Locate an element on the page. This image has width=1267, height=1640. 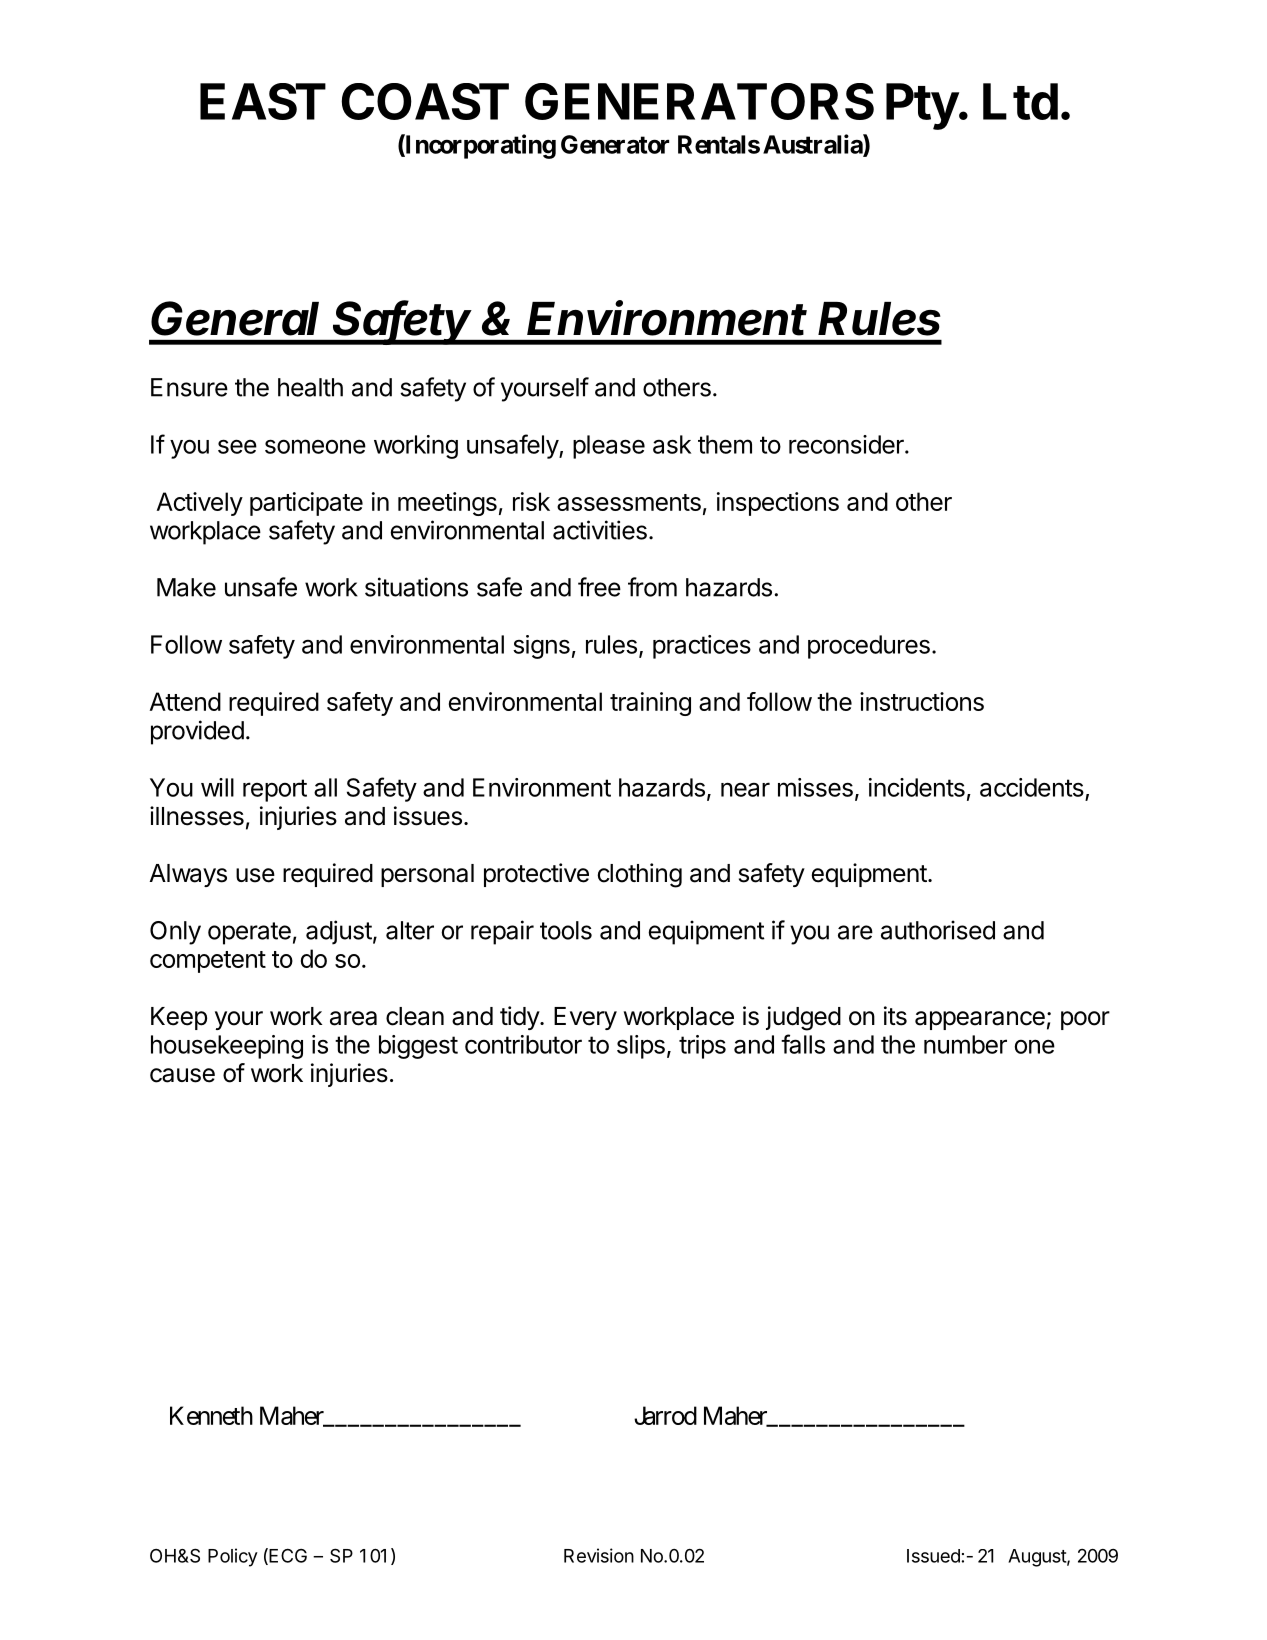
Ltd is located at coordinates (1020, 101).
